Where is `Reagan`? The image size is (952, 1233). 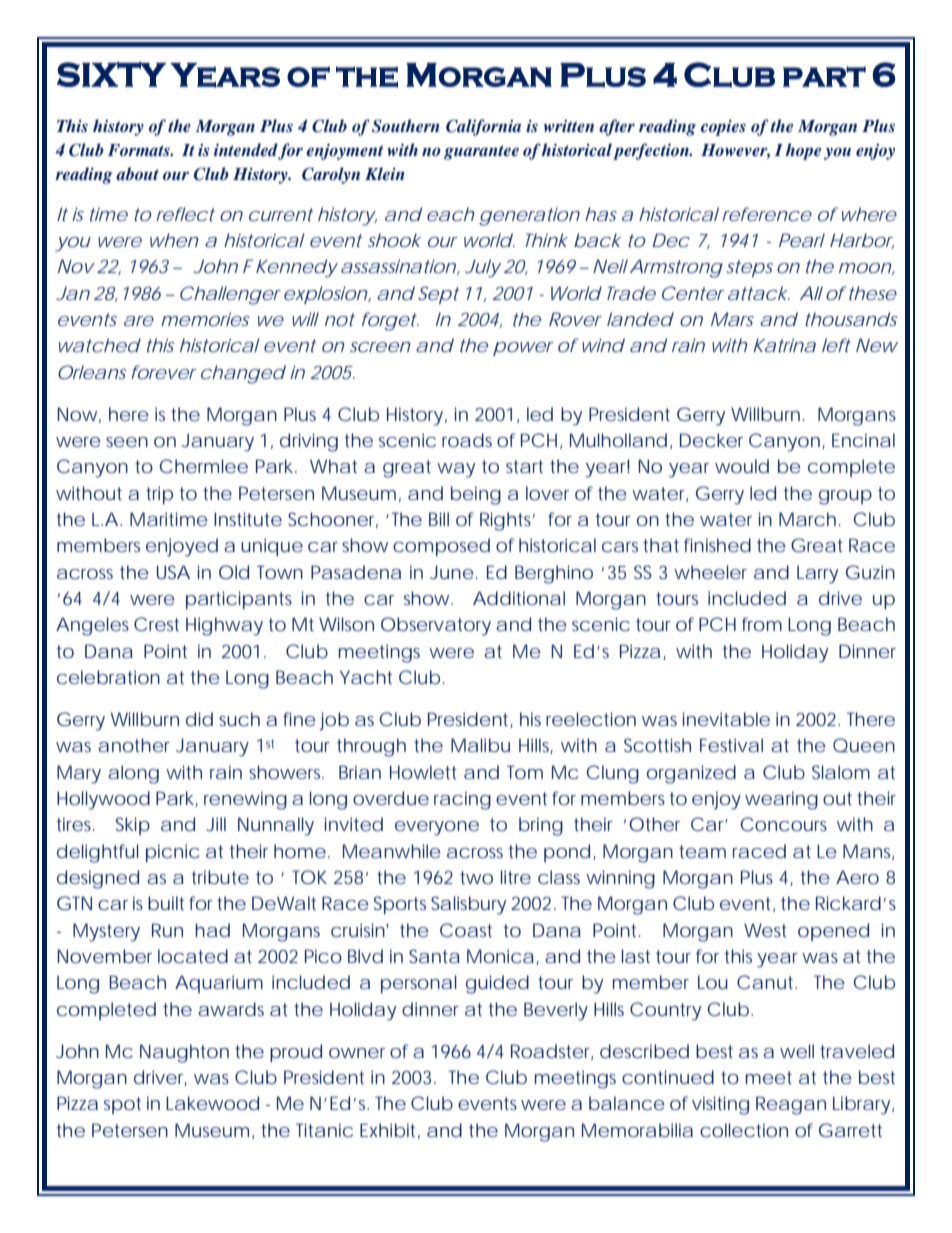
Reagan is located at coordinates (791, 1105).
